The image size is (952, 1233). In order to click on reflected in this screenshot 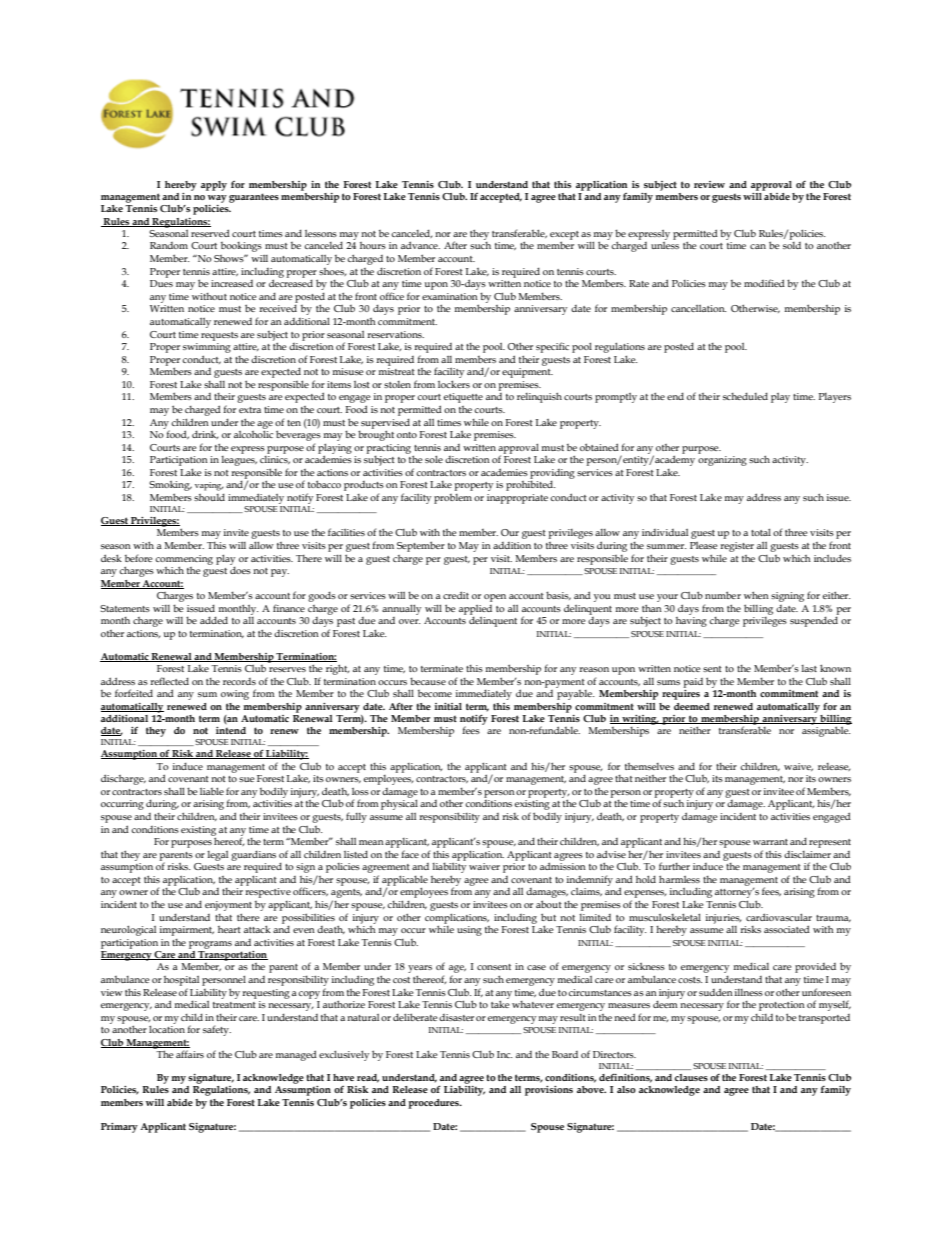, I will do `click(169, 681)`.
